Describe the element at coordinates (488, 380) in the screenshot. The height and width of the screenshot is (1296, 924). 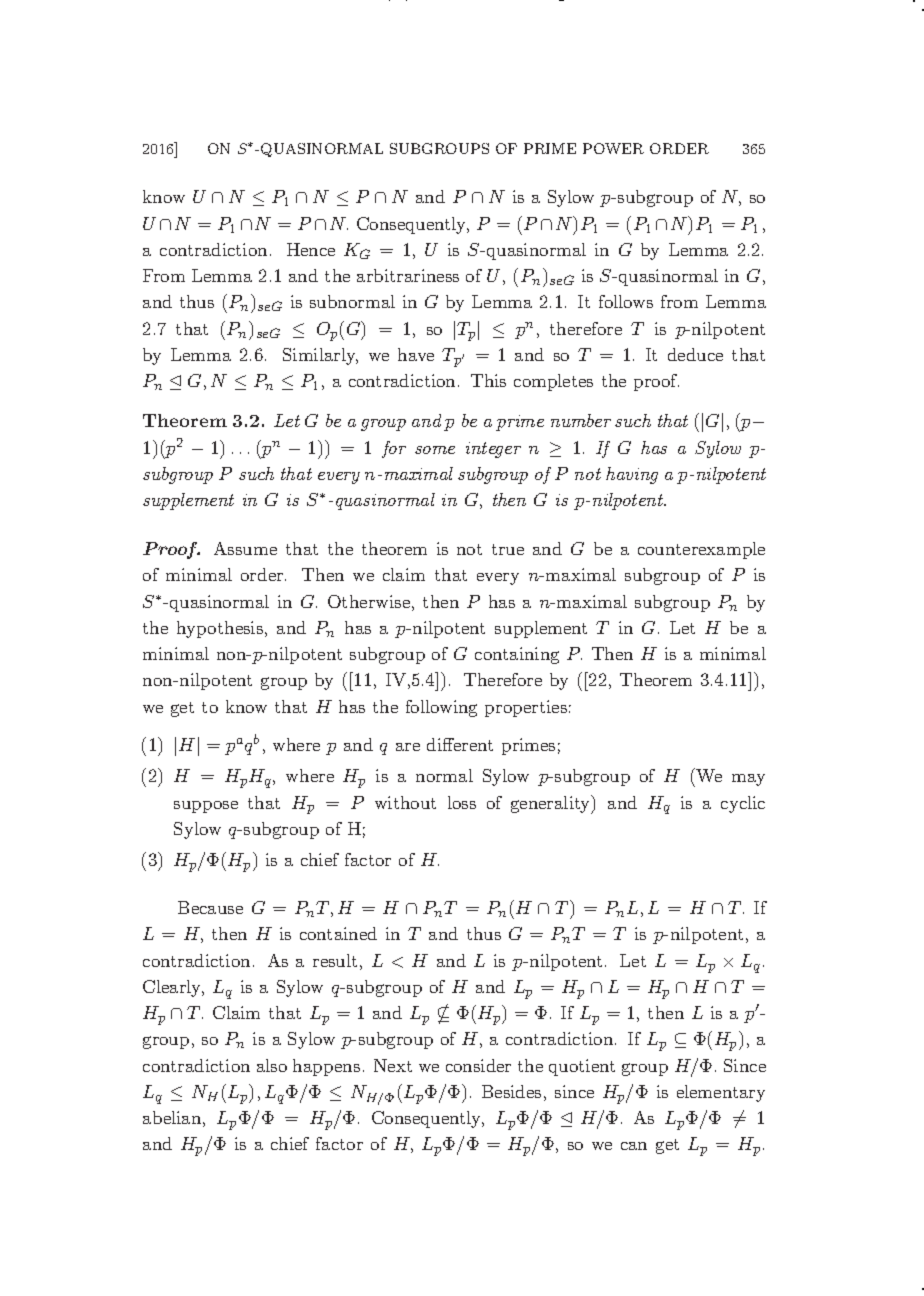
I see `This` at that location.
